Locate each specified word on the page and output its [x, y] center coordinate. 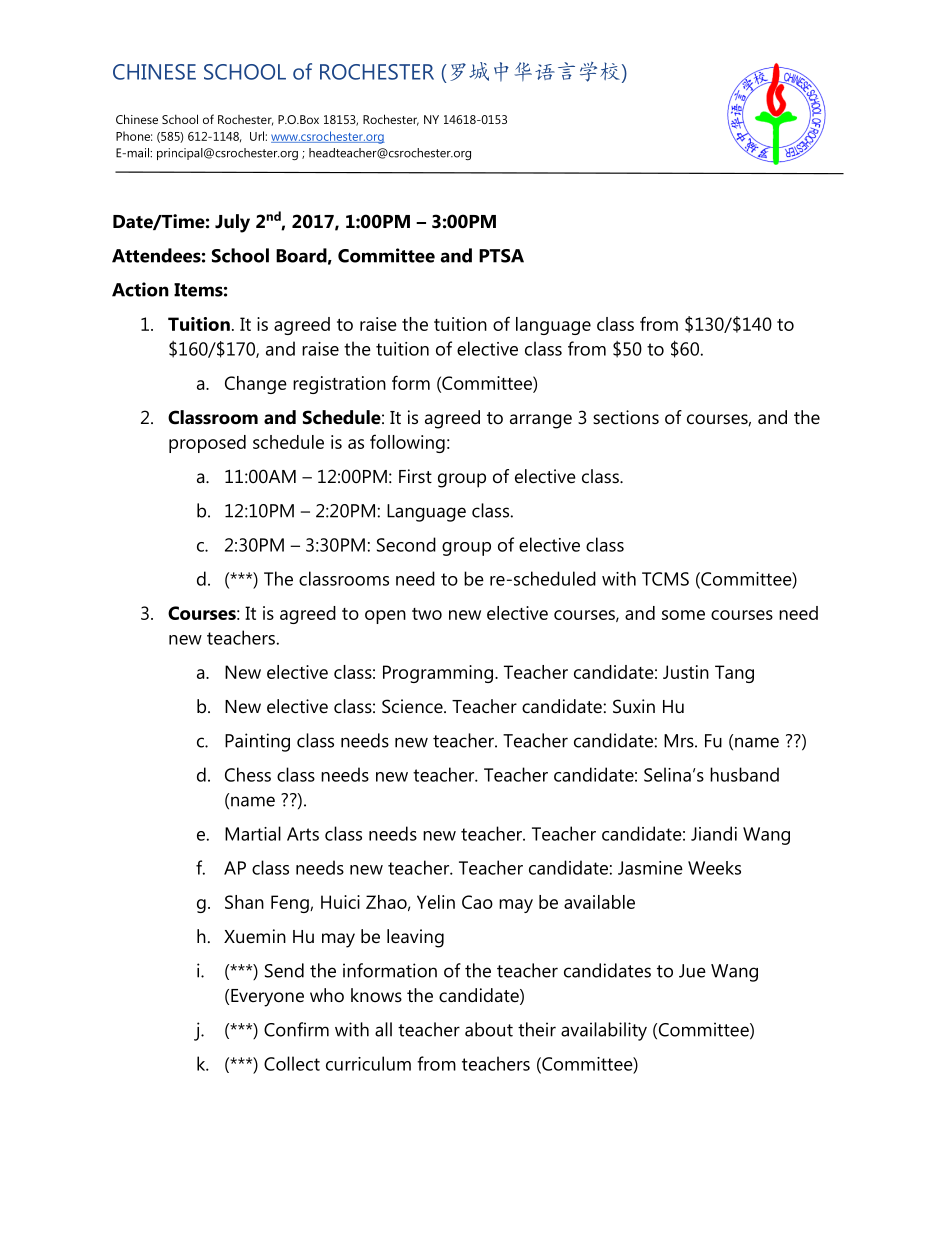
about [489, 1029]
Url [257, 136]
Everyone [267, 998]
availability [604, 1031]
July [232, 223]
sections [626, 417]
